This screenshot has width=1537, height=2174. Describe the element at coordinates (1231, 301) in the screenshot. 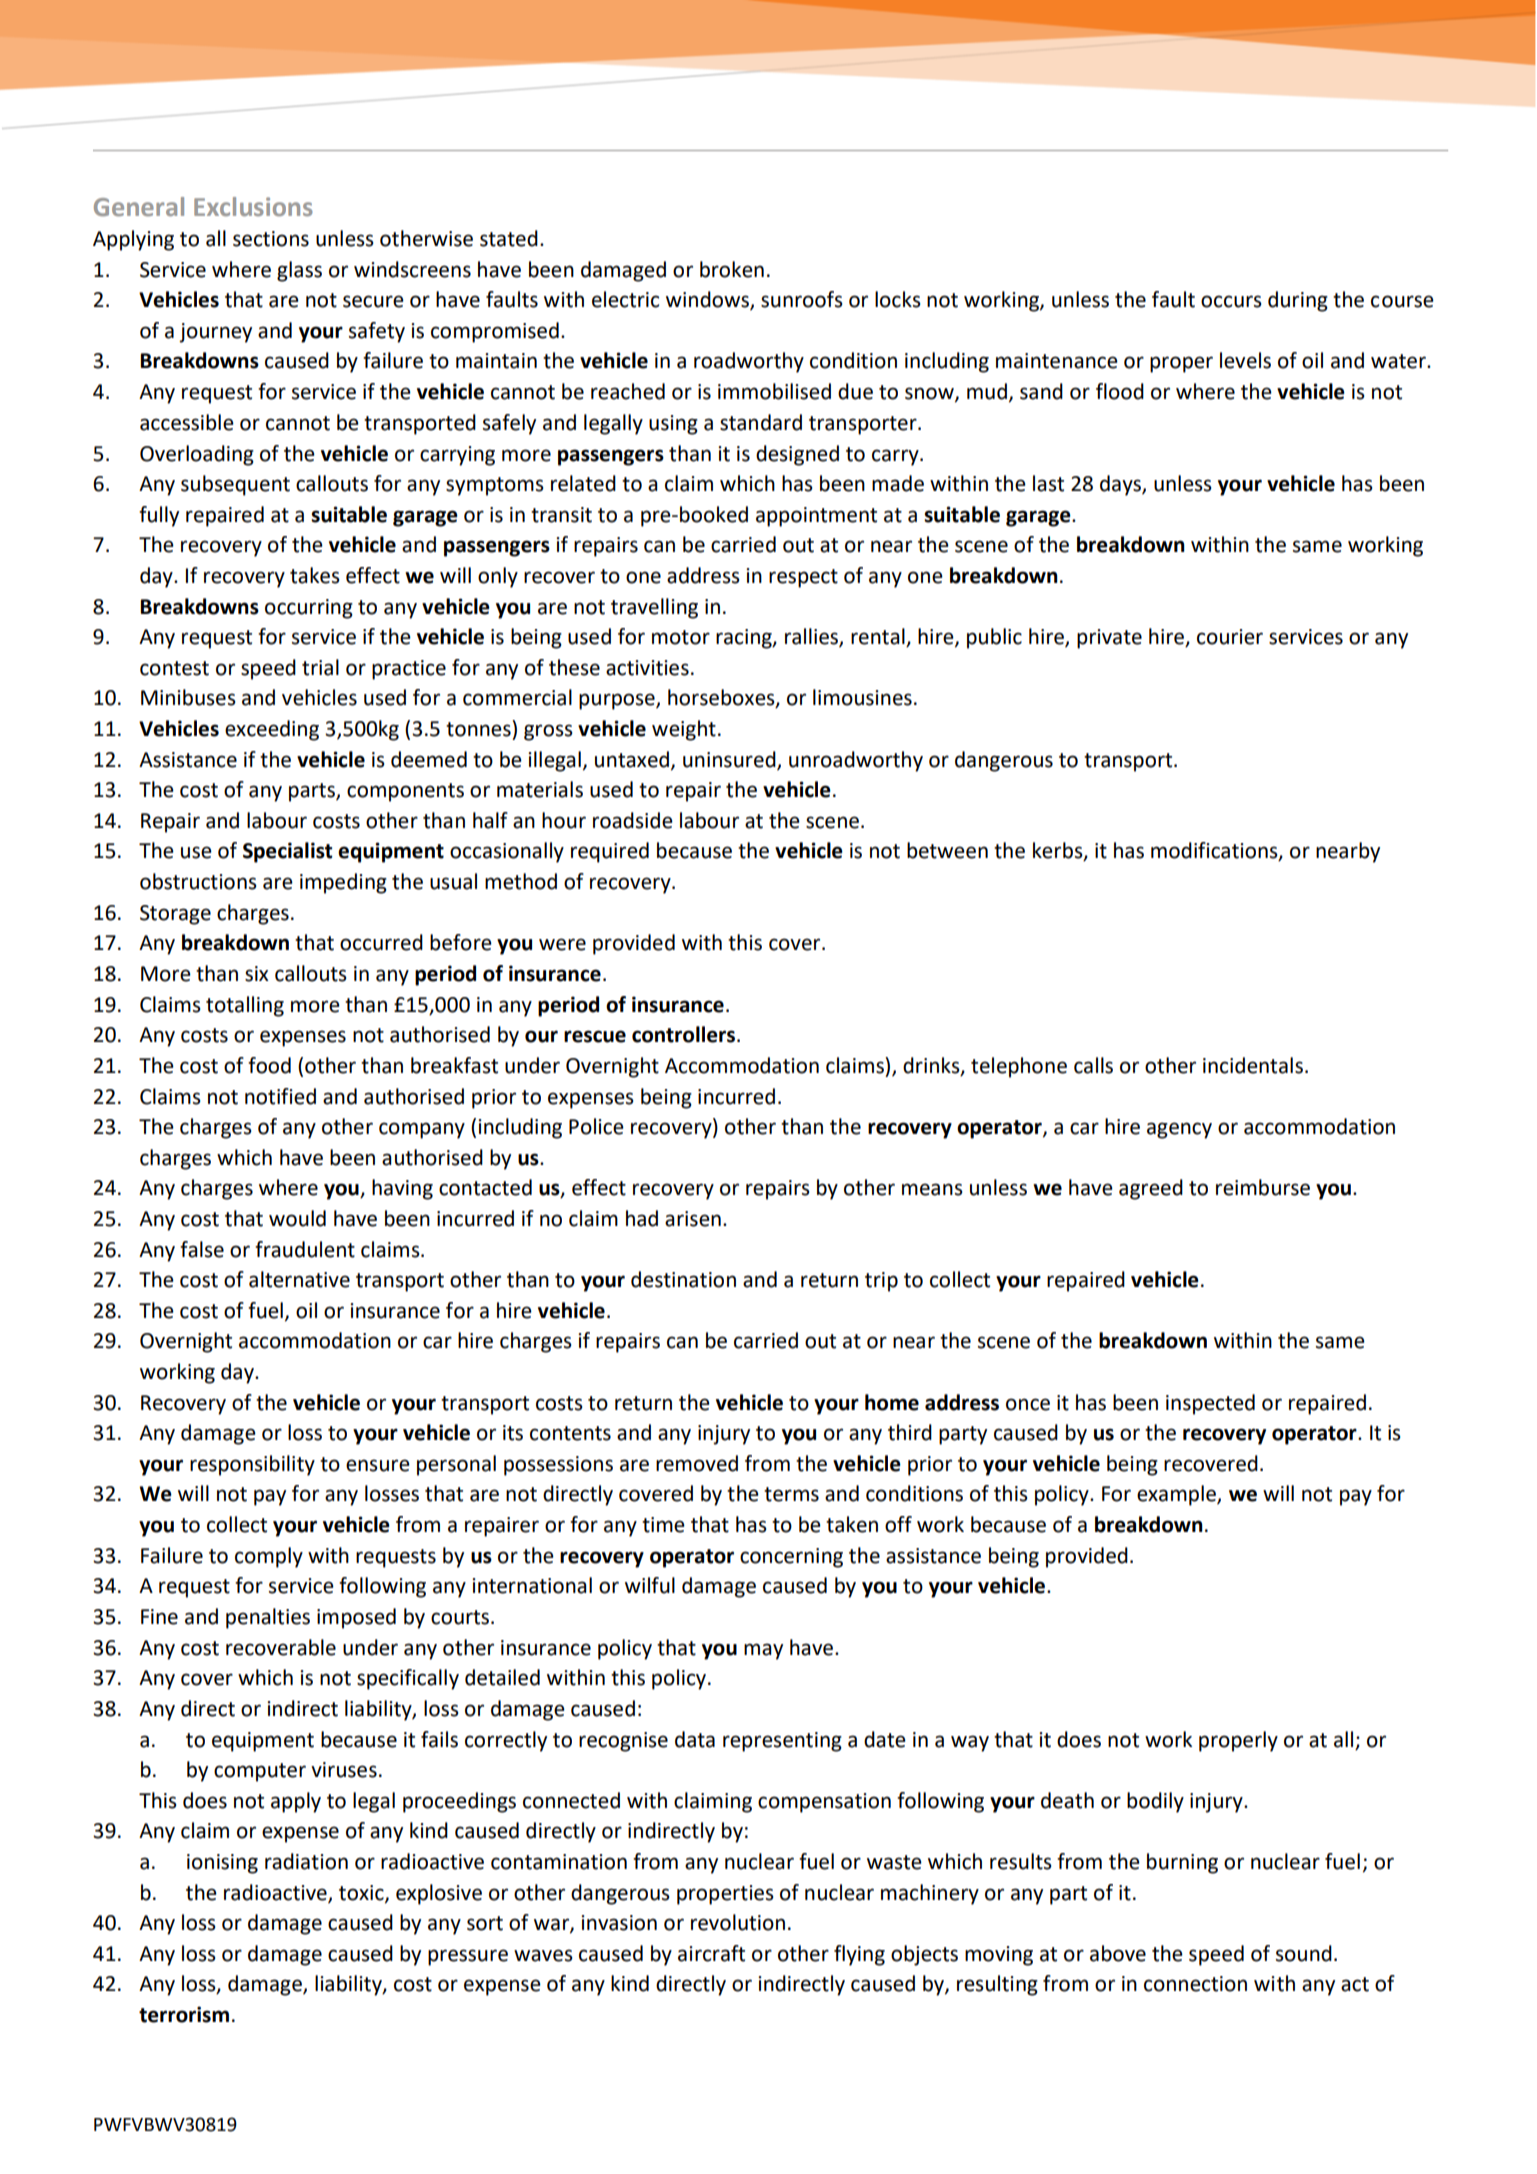

I see `occurs` at that location.
